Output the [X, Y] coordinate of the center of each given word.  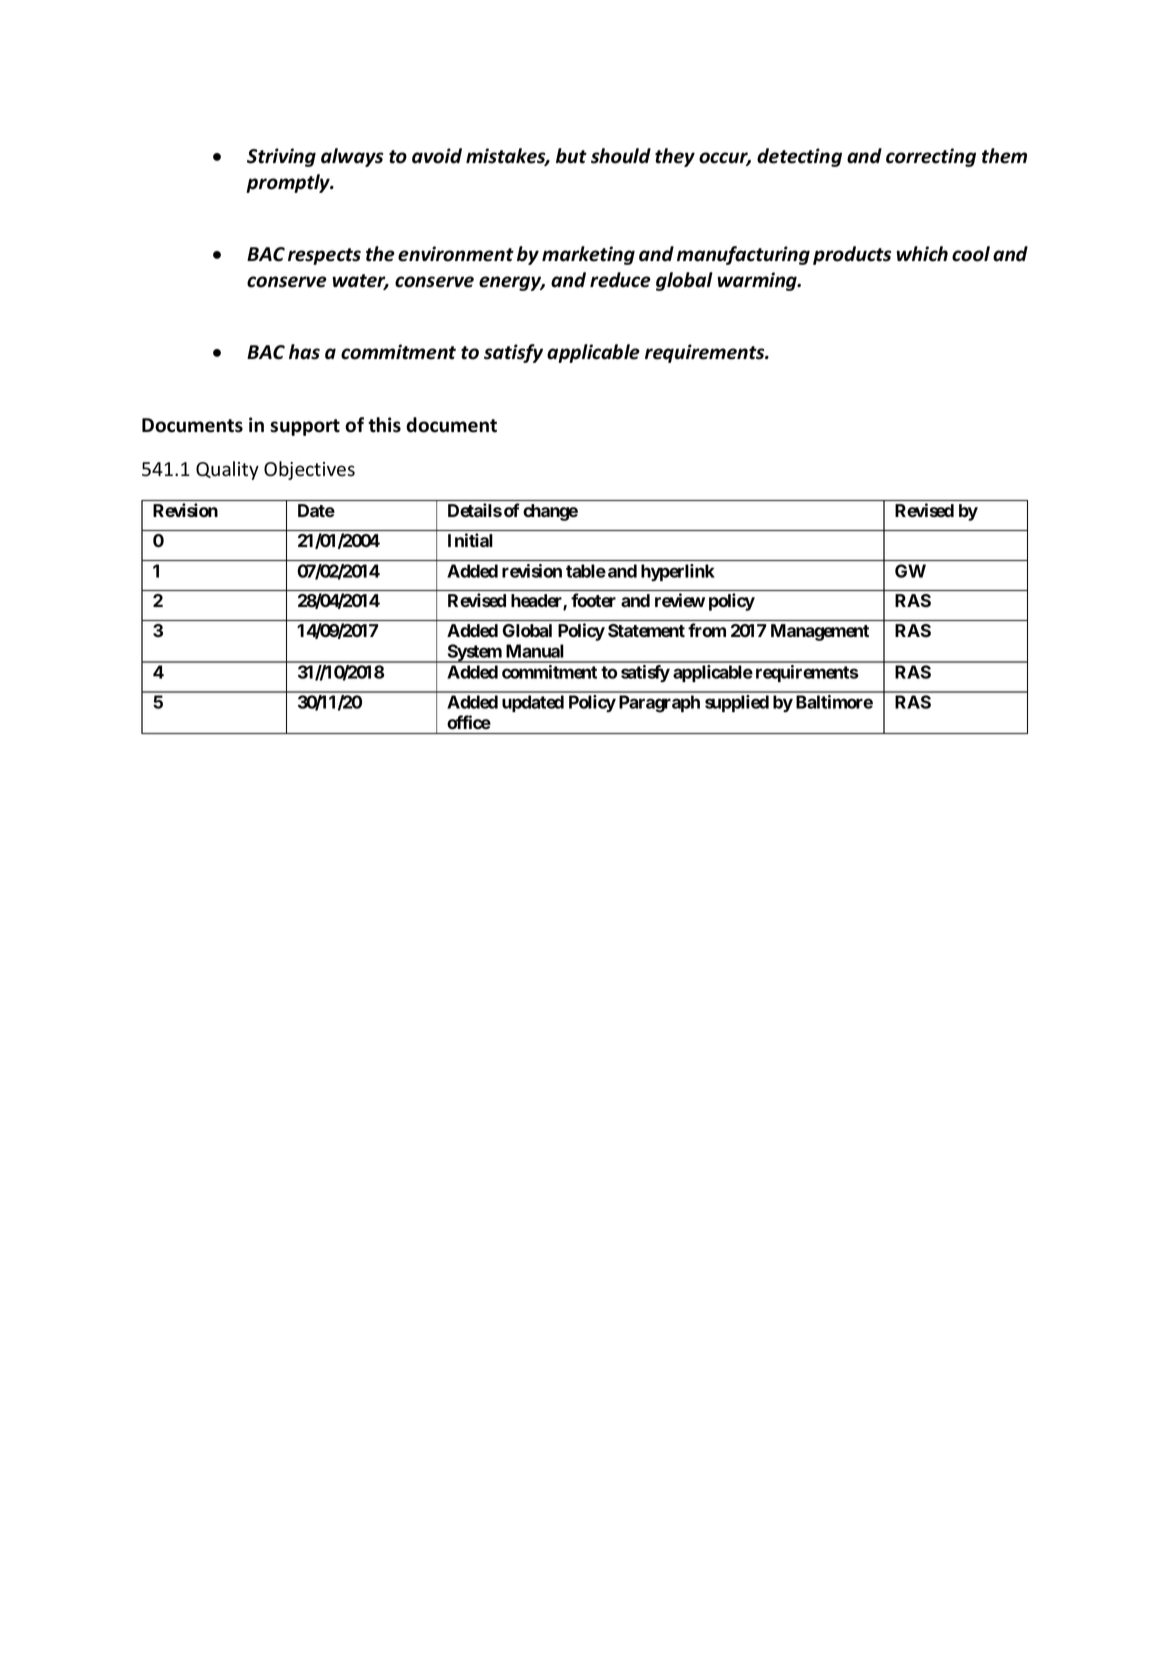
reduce [620, 280]
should [621, 156]
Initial [470, 540]
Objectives [309, 470]
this [384, 425]
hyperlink [678, 572]
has [304, 352]
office [469, 722]
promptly [289, 183]
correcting [931, 157]
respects [324, 256]
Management [820, 632]
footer [593, 600]
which [922, 254]
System [474, 653]
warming [758, 281]
